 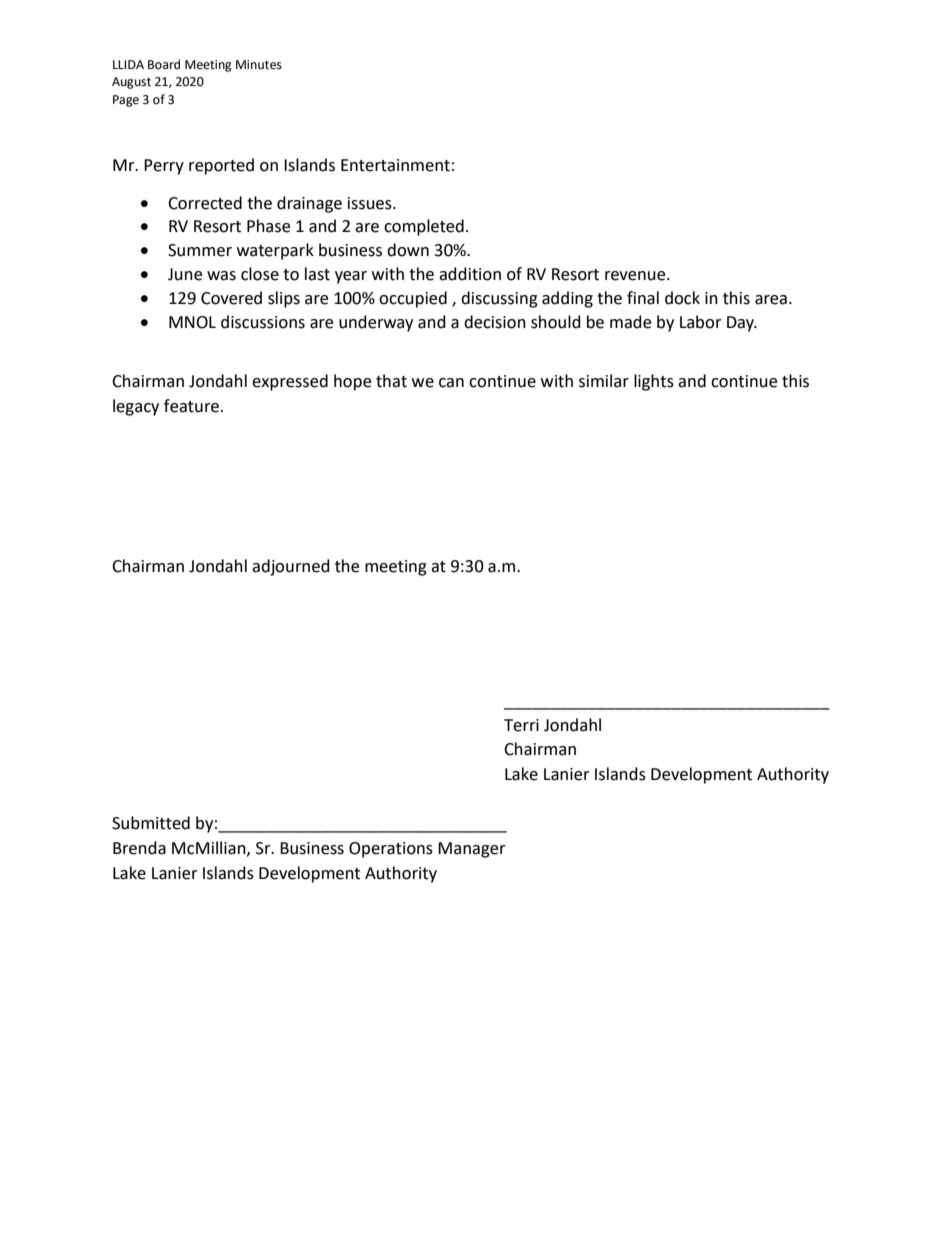 I want to click on Manager, so click(x=472, y=850).
